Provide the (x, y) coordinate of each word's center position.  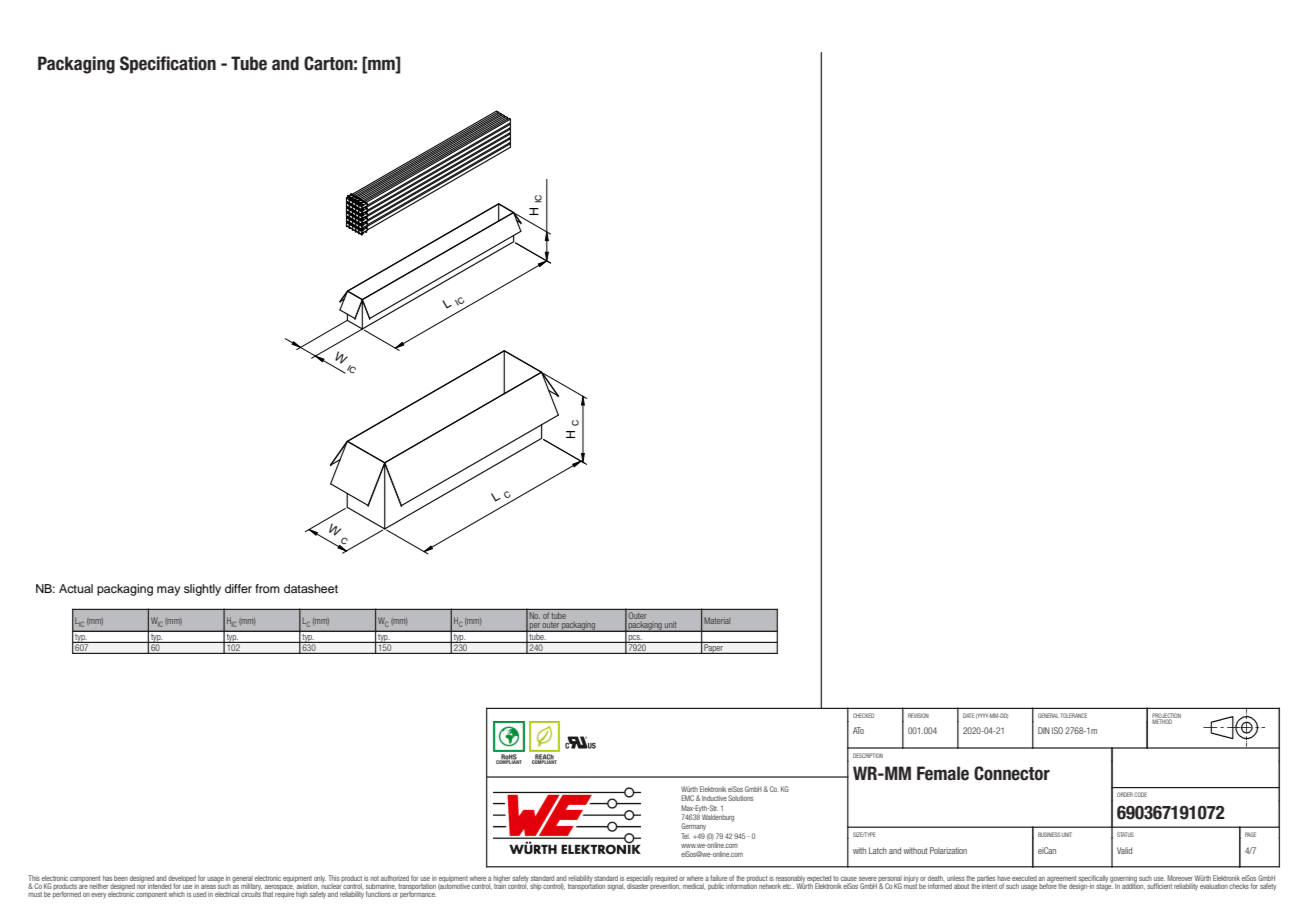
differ (238, 588)
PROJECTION (1166, 717)
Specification (168, 65)
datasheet (311, 588)
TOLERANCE (1073, 715)
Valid (1124, 850)
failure (718, 879)
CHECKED (863, 715)
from (267, 588)
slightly (202, 590)
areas (208, 887)
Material (717, 620)
